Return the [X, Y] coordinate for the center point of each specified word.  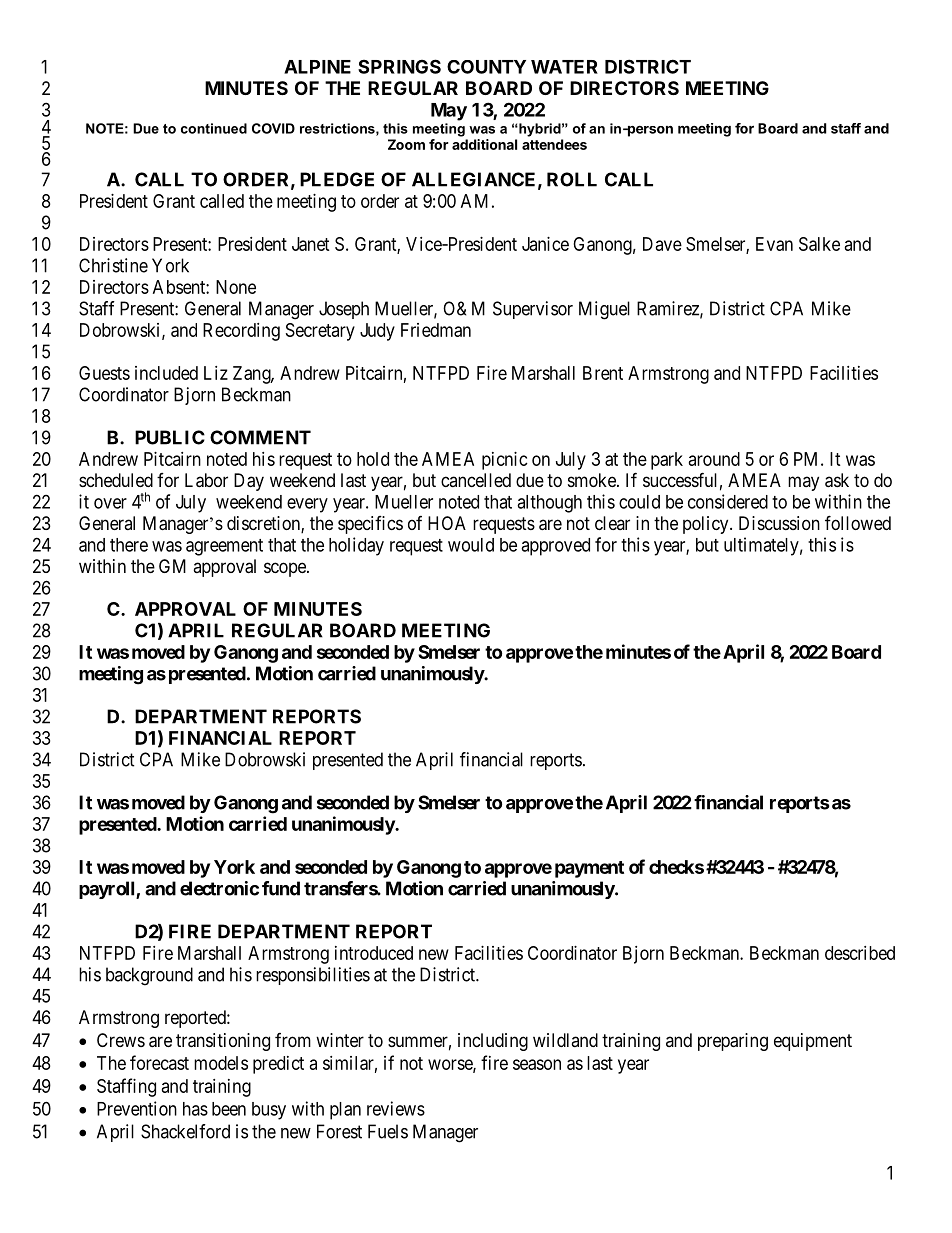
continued [214, 128]
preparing [733, 1042]
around [714, 459]
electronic [219, 888]
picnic [505, 461]
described [860, 953]
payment [589, 869]
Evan [774, 244]
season [537, 1064]
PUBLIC [170, 437]
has [195, 1109]
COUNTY [486, 67]
